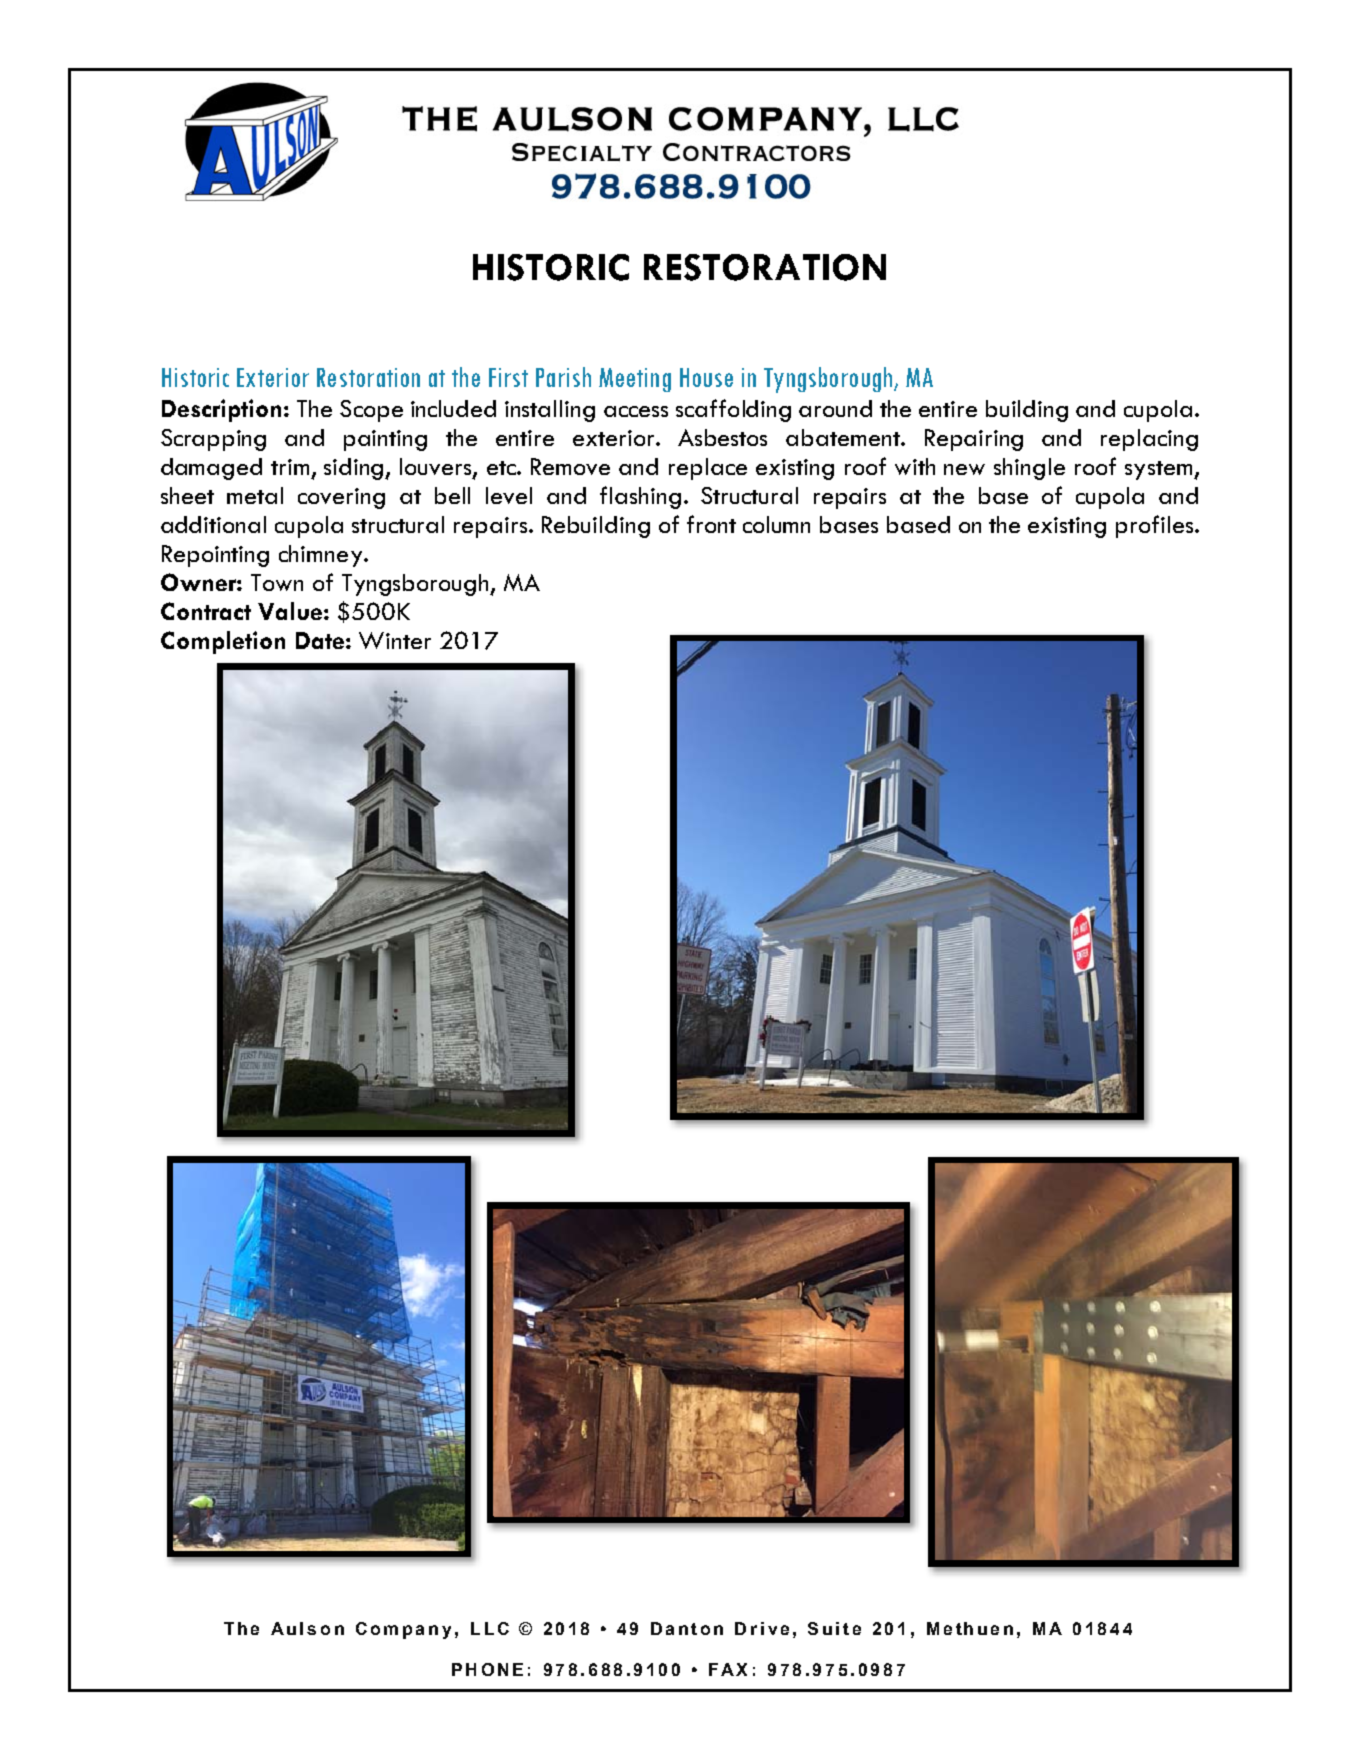 Image resolution: width=1360 pixels, height=1760 pixels. Describe the element at coordinates (490, 1628) in the document. I see `LLC` at that location.
